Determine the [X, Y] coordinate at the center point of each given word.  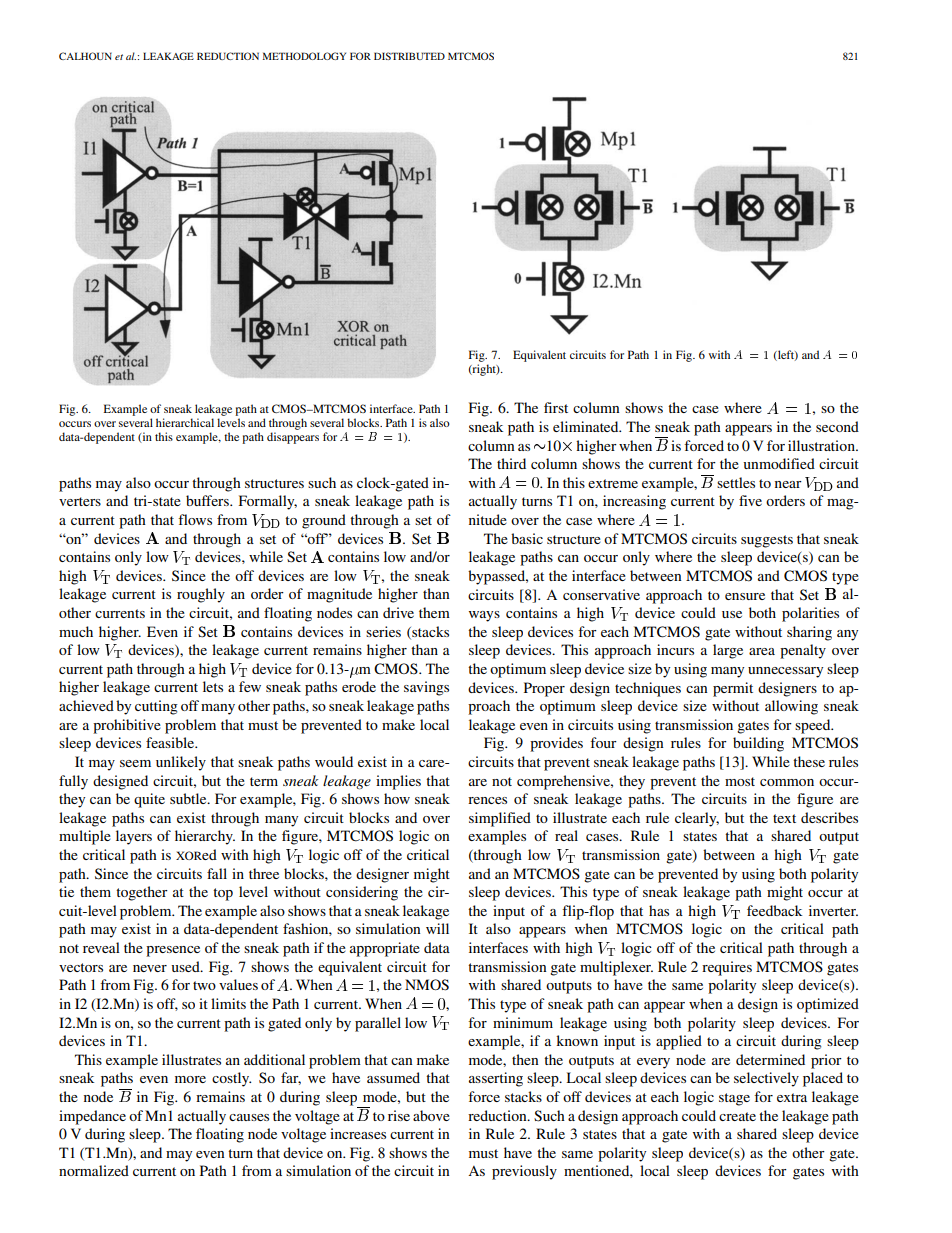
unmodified [779, 463]
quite [149, 800]
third [511, 463]
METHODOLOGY [304, 56]
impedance [92, 1117]
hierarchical [185, 422]
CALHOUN [85, 56]
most [740, 781]
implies [398, 782]
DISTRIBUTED [409, 56]
